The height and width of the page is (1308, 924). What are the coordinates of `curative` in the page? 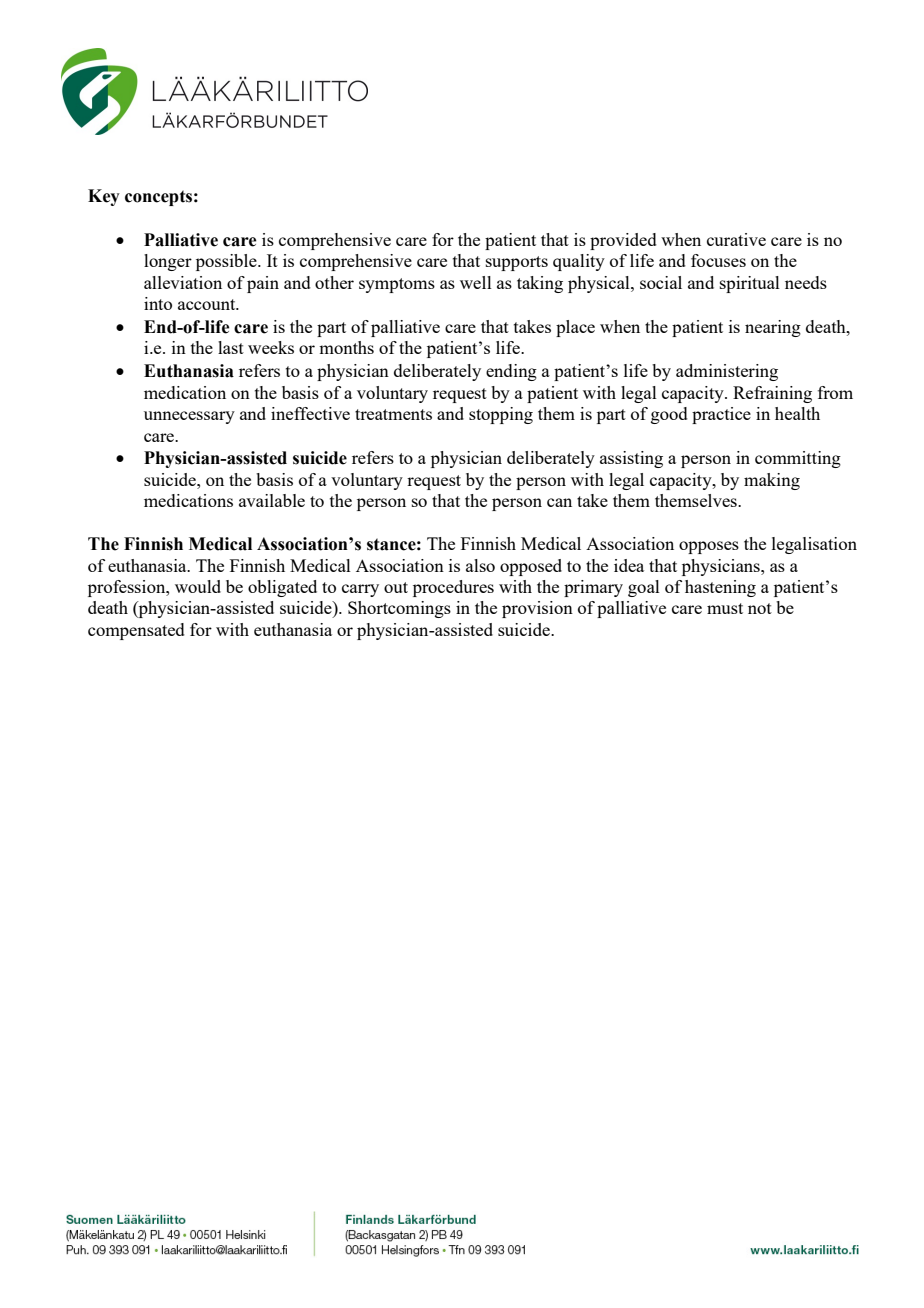 It's located at (736, 239).
